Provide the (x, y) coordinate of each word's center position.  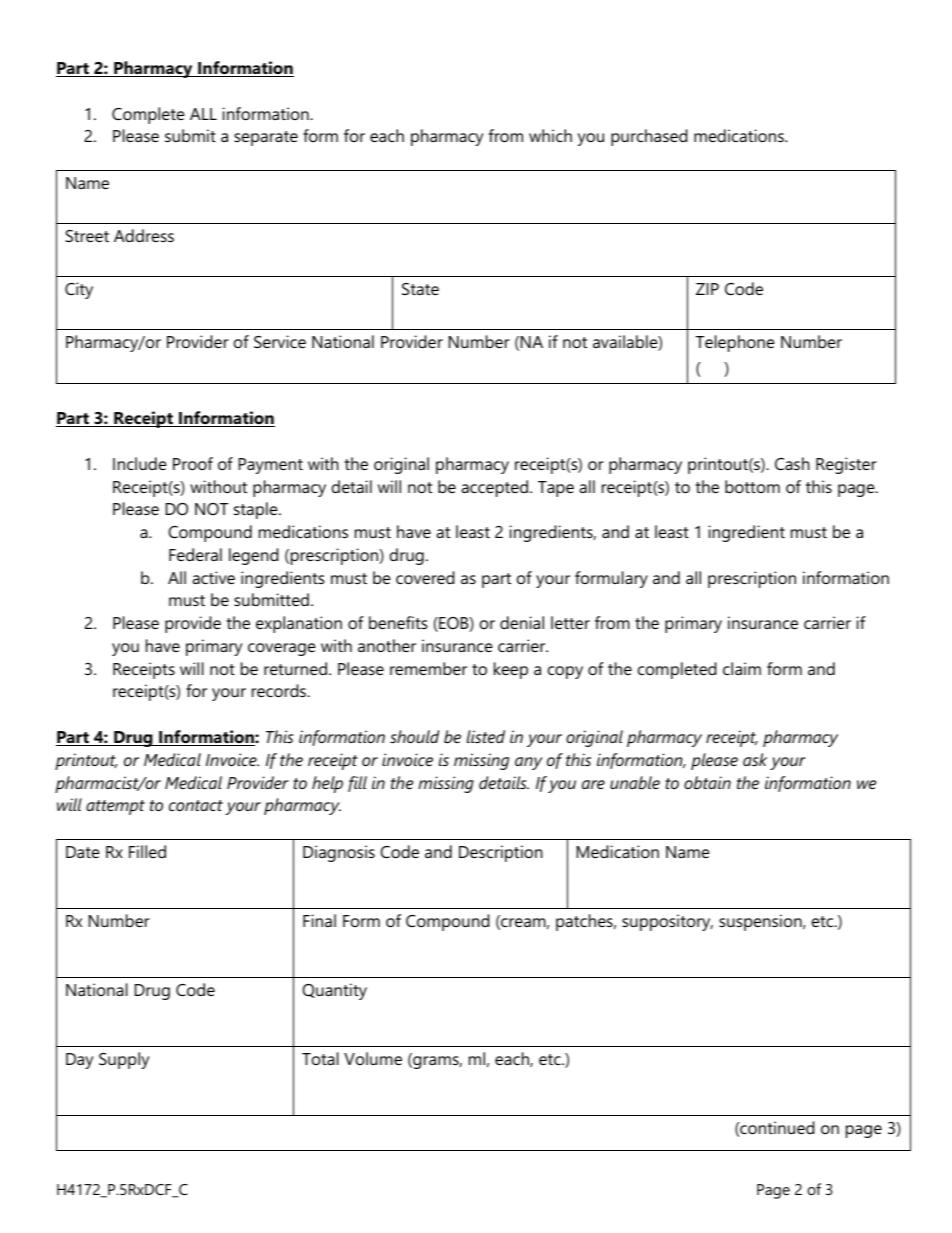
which (550, 135)
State (420, 289)
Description (501, 853)
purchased (649, 137)
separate (266, 138)
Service (280, 341)
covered (425, 577)
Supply (124, 1060)
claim (742, 668)
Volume (373, 1058)
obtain (707, 782)
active (213, 577)
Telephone (735, 343)
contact (196, 805)
